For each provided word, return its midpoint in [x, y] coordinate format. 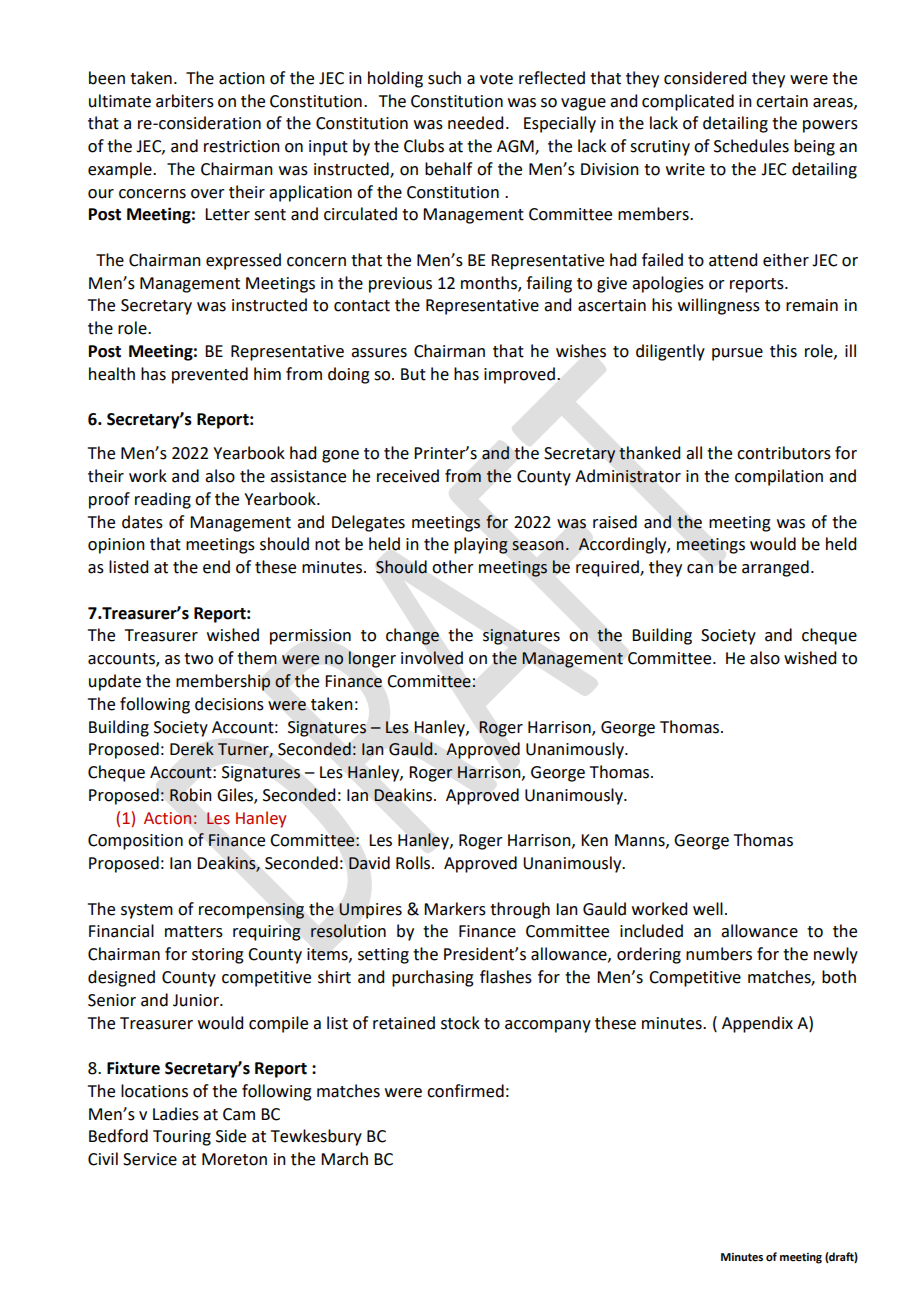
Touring [182, 1138]
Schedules [751, 146]
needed [475, 123]
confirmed [465, 1091]
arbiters [185, 101]
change [412, 636]
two [198, 659]
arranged [775, 568]
